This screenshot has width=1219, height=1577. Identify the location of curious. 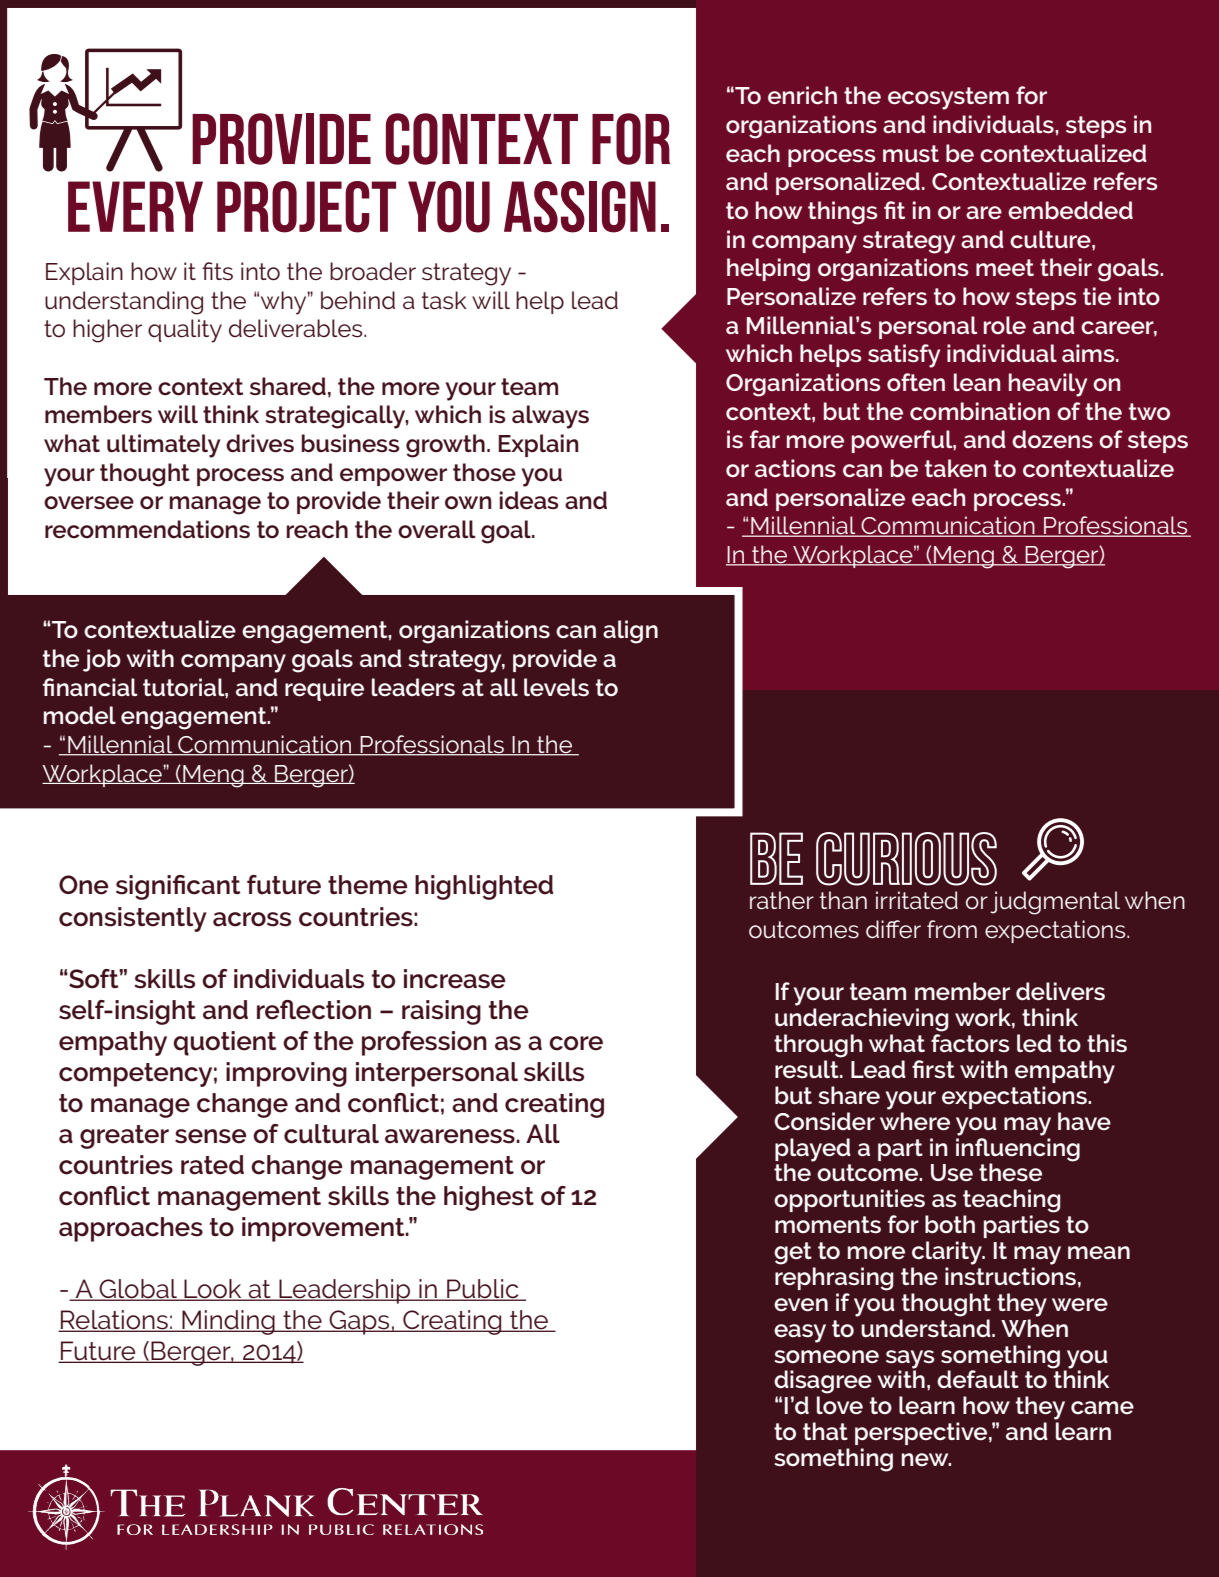
(906, 859).
